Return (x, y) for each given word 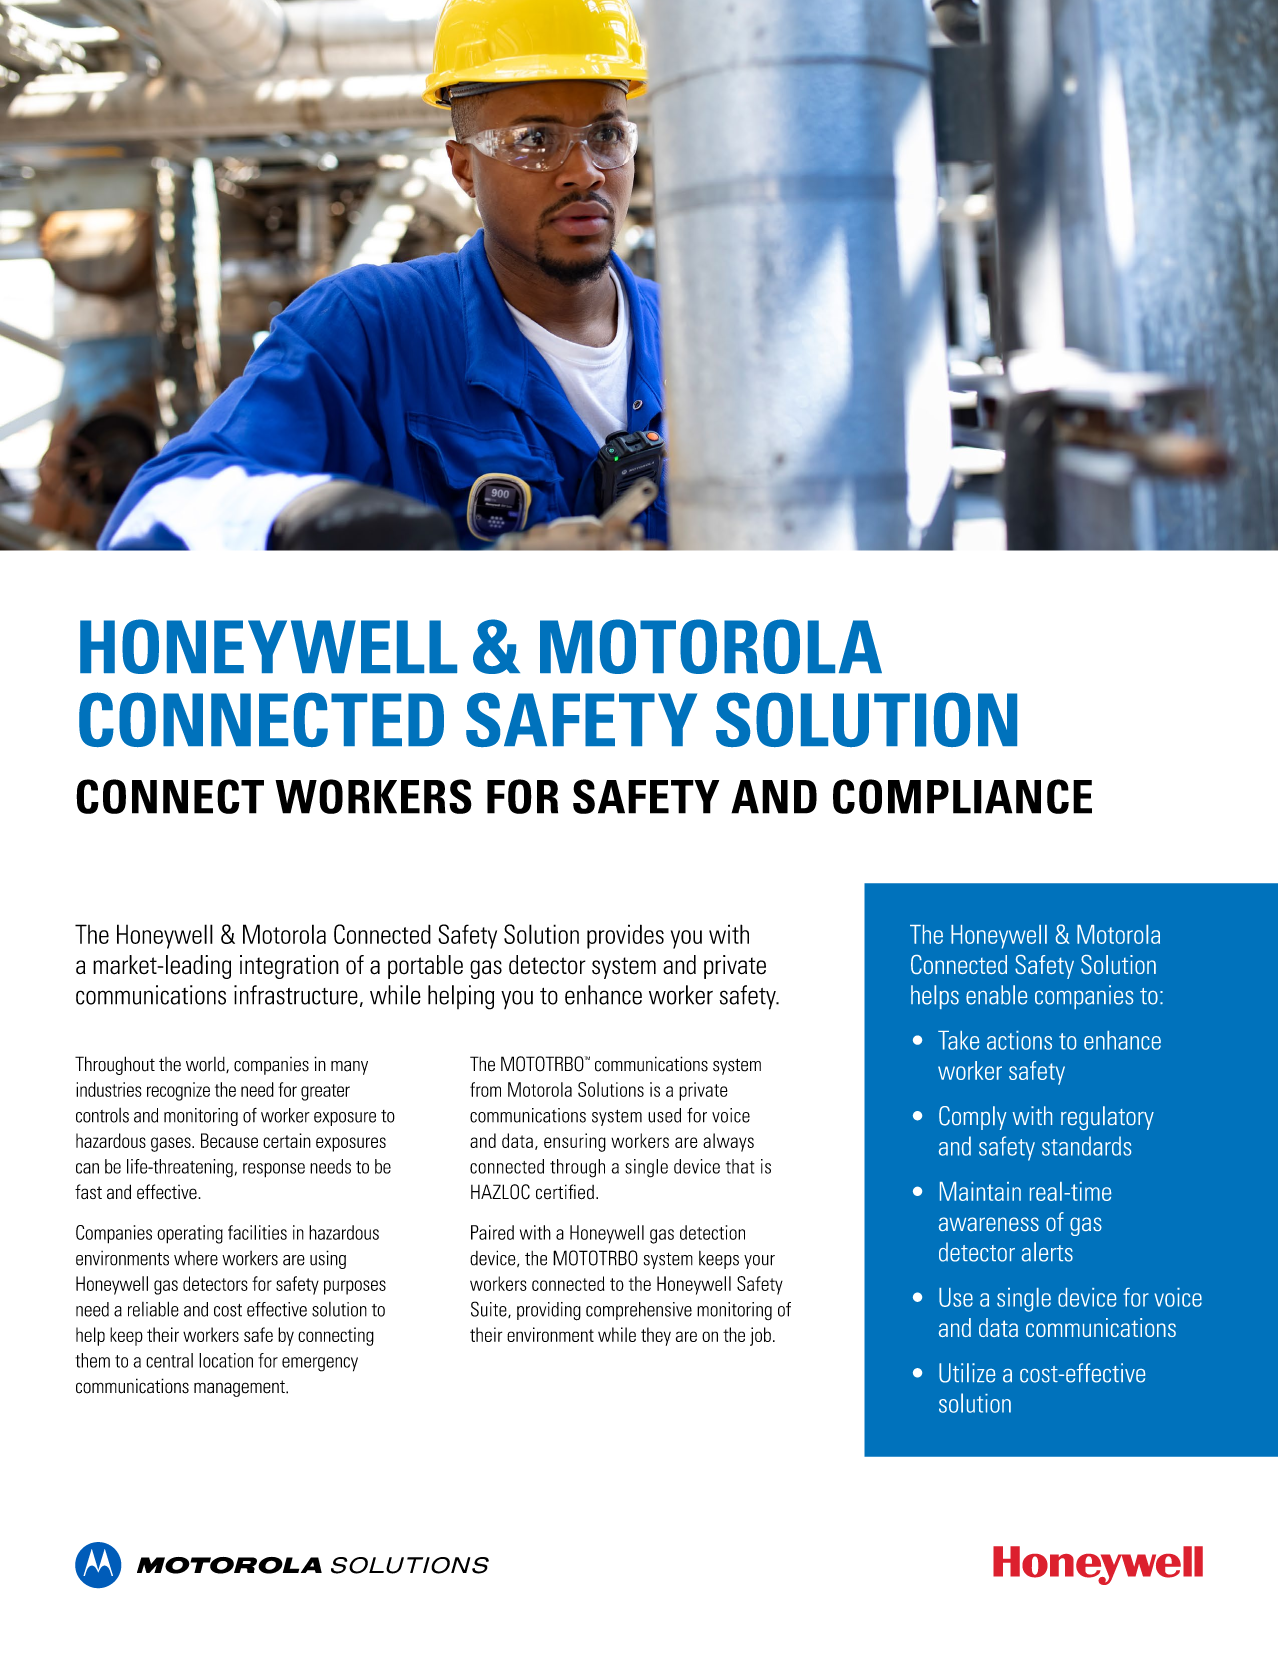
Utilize (967, 1373)
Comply (973, 1118)
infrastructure (296, 995)
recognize (178, 1091)
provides (625, 936)
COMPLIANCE (962, 796)
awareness (989, 1224)
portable (425, 967)
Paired (492, 1232)
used (664, 1115)
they (656, 1336)
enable (996, 995)
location (226, 1360)
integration (289, 967)
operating (190, 1234)
